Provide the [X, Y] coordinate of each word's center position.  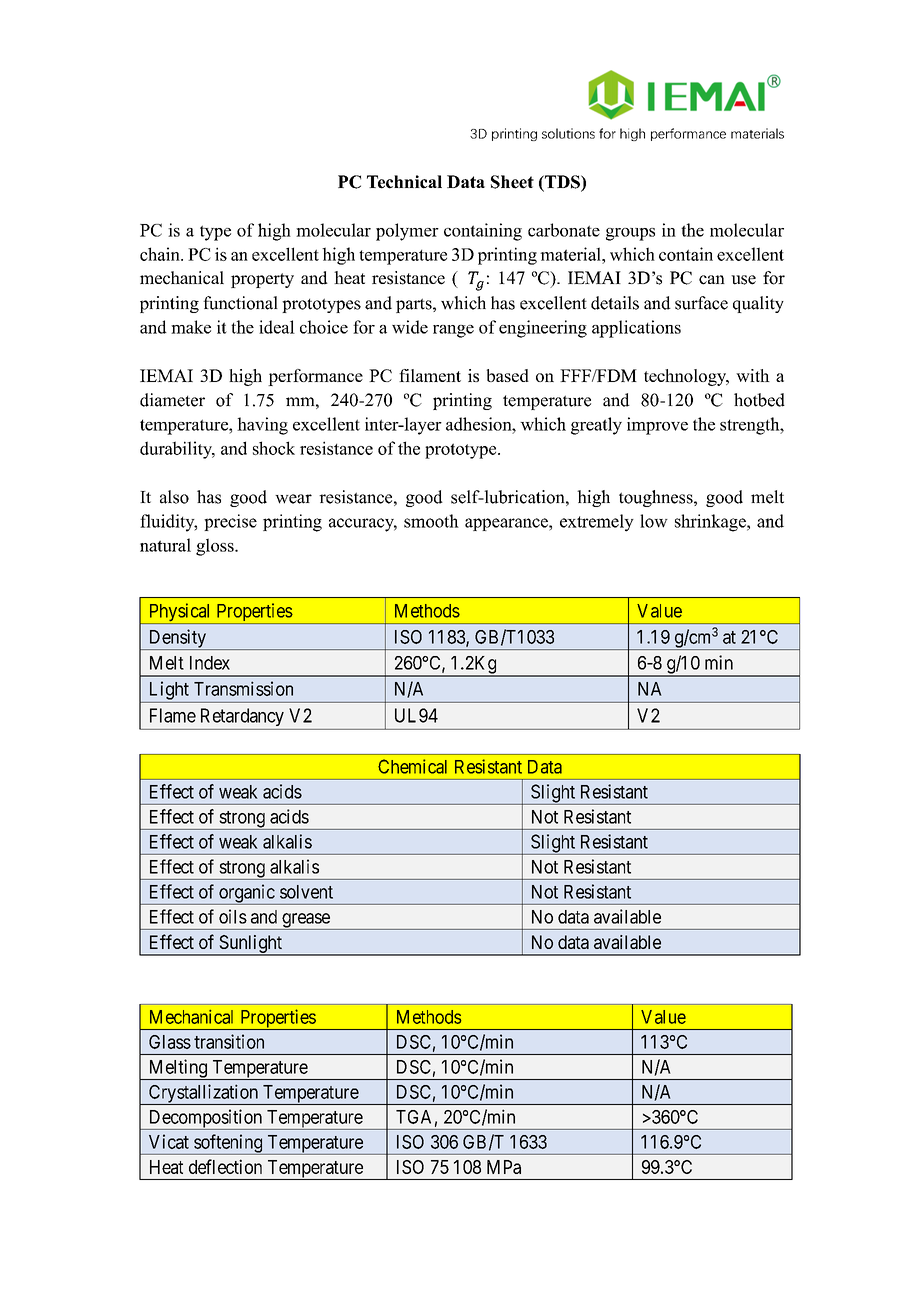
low [654, 521]
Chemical [412, 766]
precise [230, 522]
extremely [597, 523]
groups [630, 234]
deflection [225, 1166]
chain [161, 254]
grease [305, 921]
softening [228, 1144]
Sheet [512, 182]
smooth [431, 521]
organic [246, 894]
